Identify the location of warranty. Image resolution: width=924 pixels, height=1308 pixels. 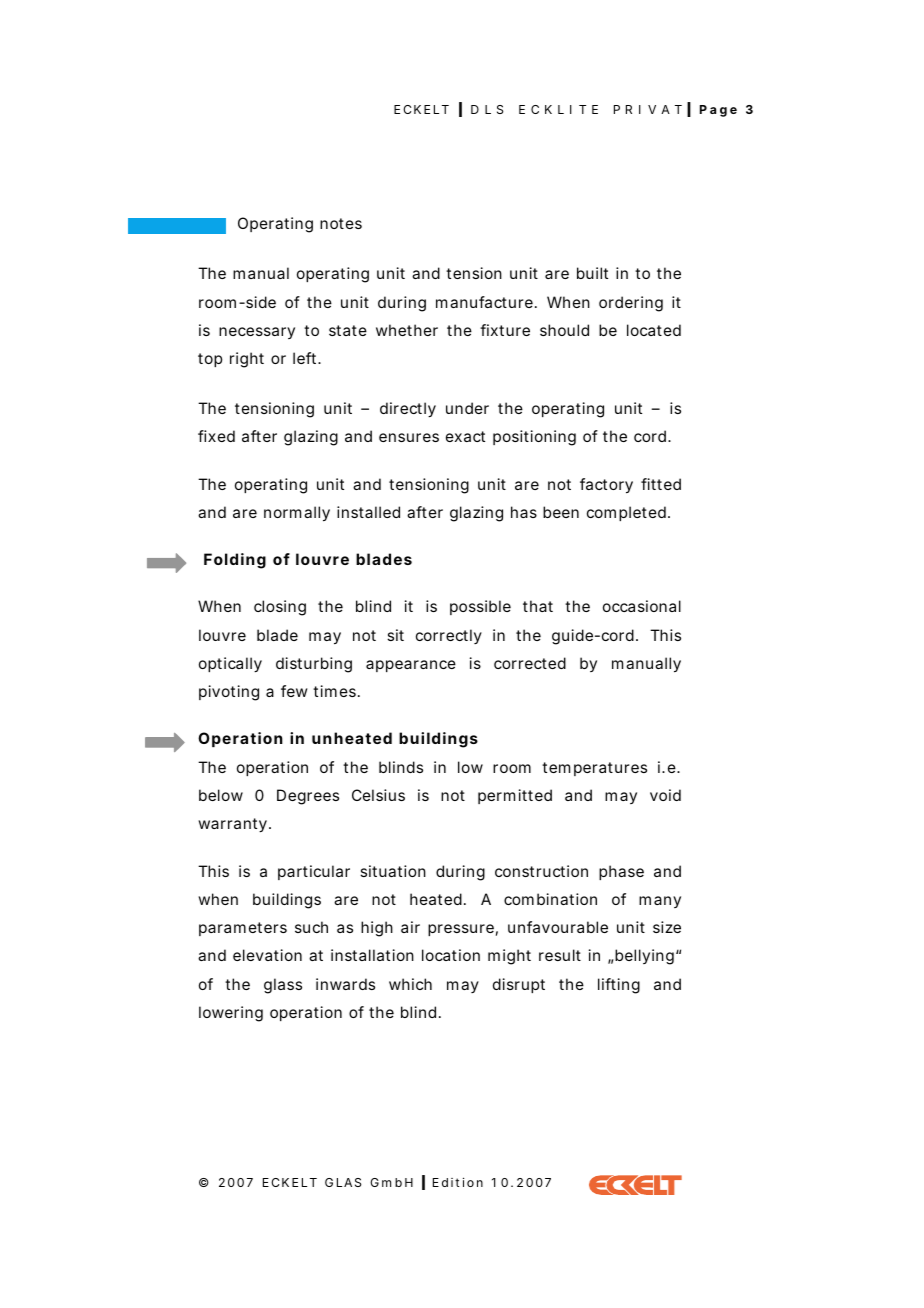
(232, 825).
